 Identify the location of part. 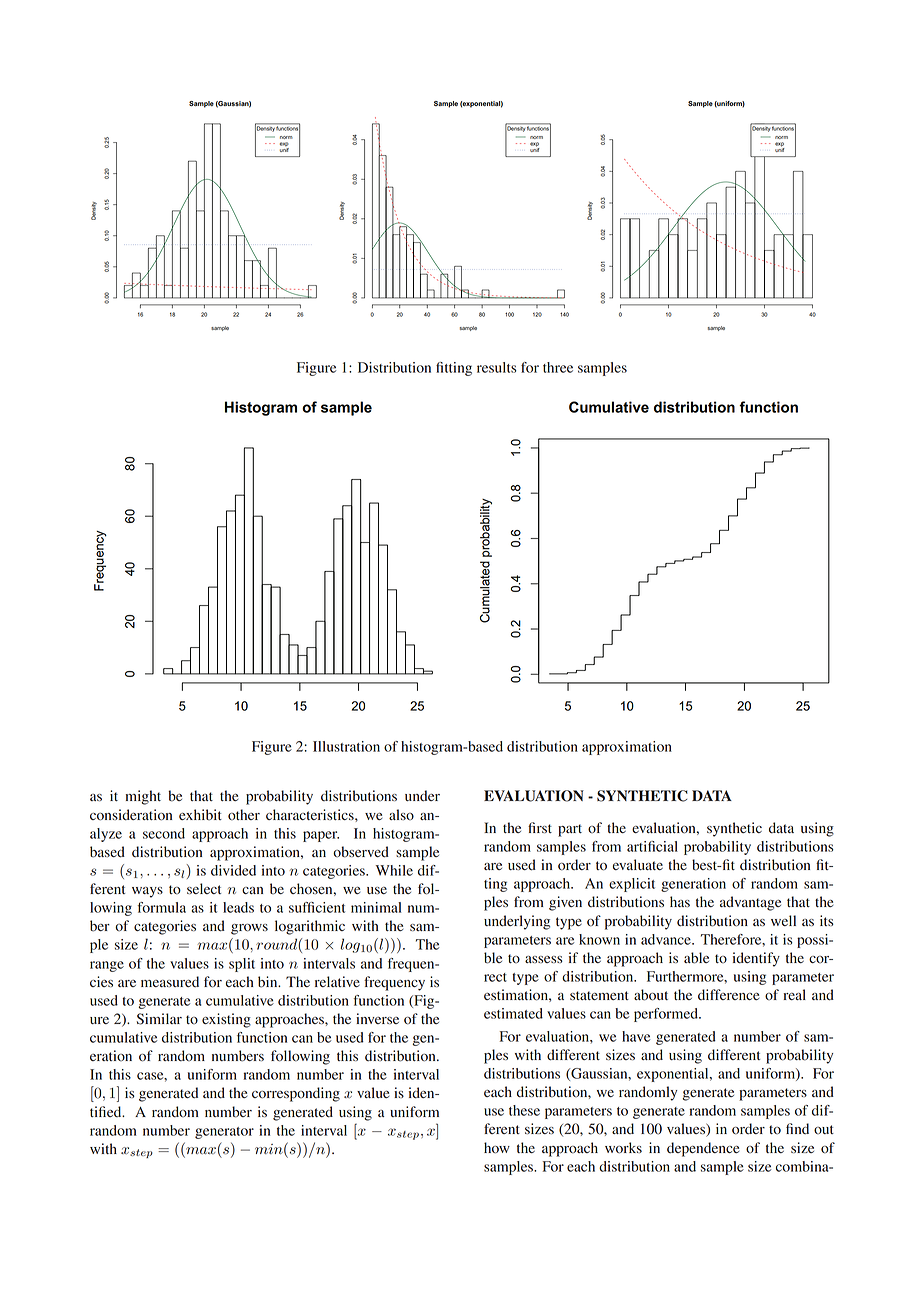
(570, 830).
